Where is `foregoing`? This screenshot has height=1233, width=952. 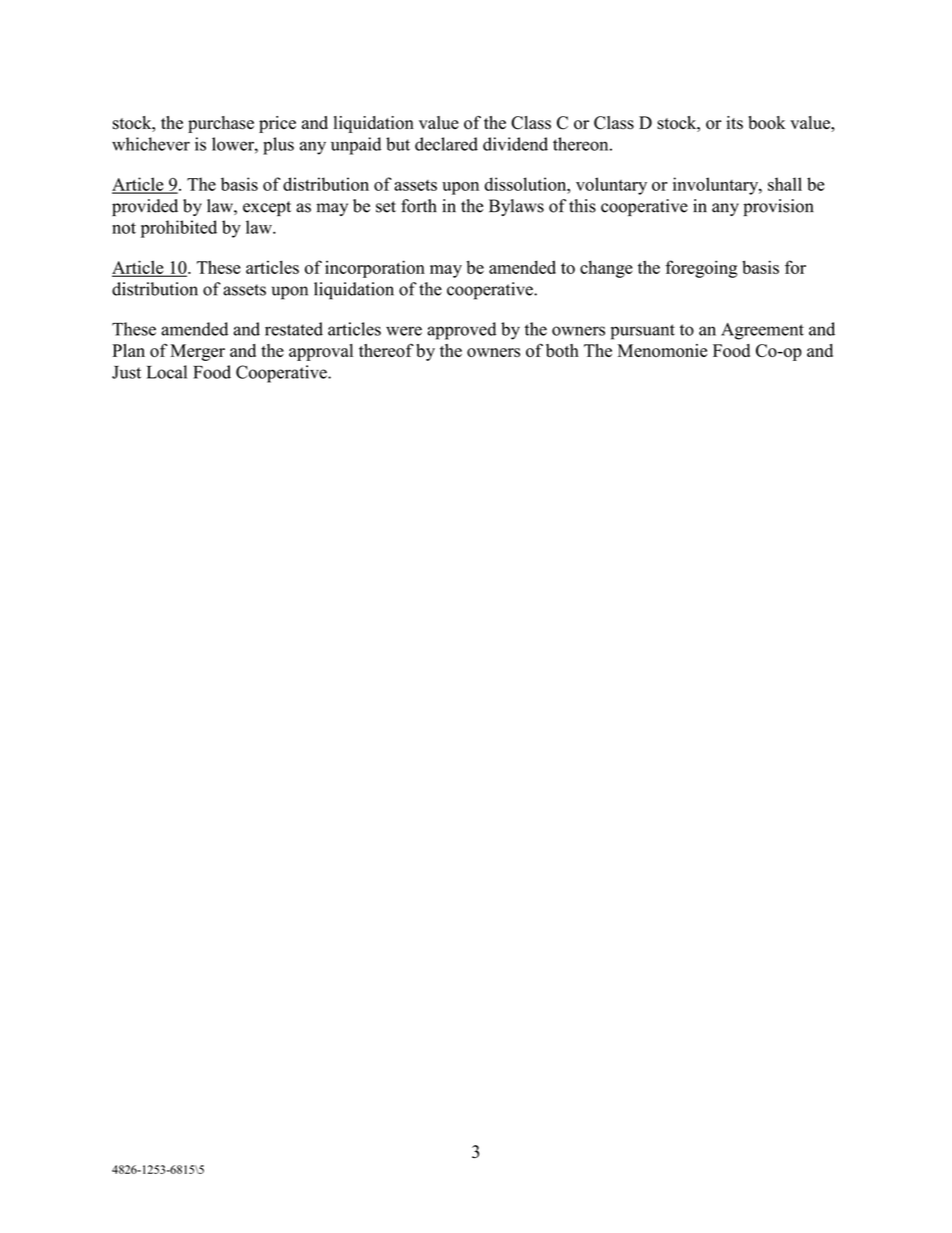 foregoing is located at coordinates (701, 269).
